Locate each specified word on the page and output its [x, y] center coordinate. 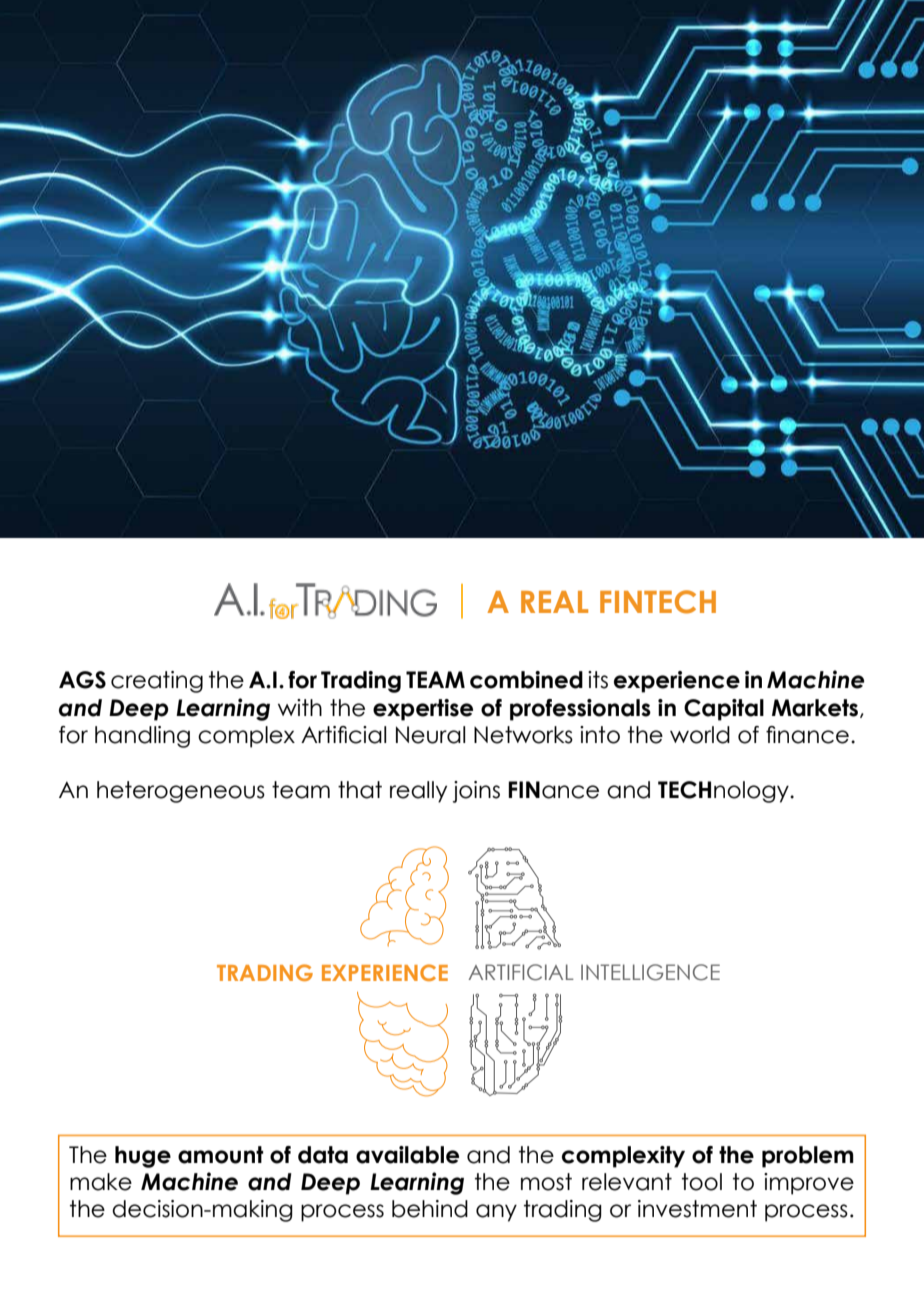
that [360, 790]
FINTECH [658, 602]
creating [157, 682]
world [700, 735]
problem [808, 1157]
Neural [430, 735]
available [407, 1155]
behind [430, 1209]
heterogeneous [181, 792]
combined [526, 680]
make [101, 1182]
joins [476, 792]
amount [221, 1155]
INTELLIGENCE [650, 972]
